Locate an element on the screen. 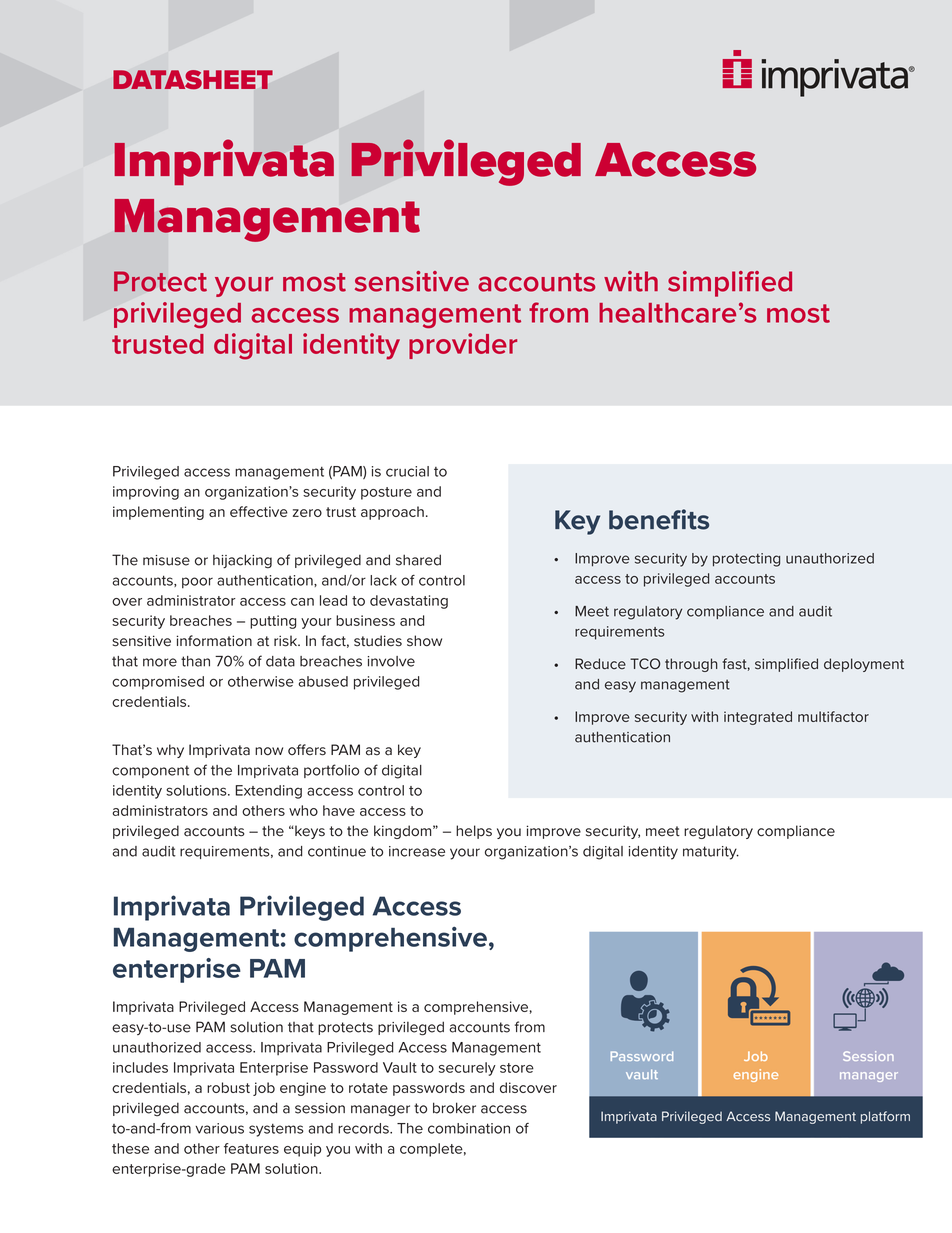 This screenshot has width=952, height=1233. provider is located at coordinates (463, 346).
